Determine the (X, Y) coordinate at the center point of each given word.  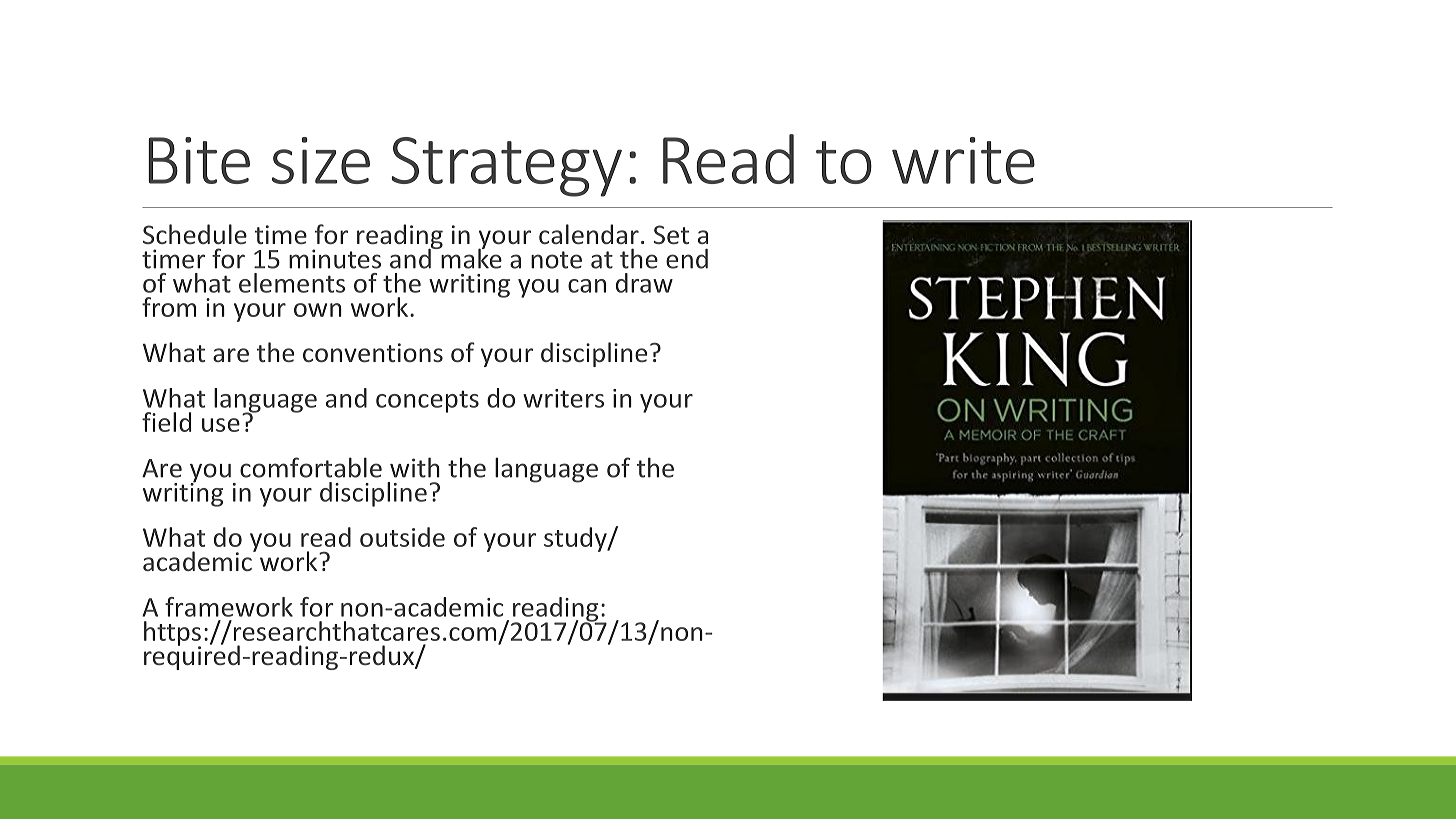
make (470, 257)
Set (671, 234)
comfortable (311, 467)
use (221, 425)
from (169, 307)
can (587, 286)
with (415, 467)
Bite (199, 160)
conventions (373, 352)
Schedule (195, 234)
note (556, 260)
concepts (427, 401)
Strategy (506, 167)
